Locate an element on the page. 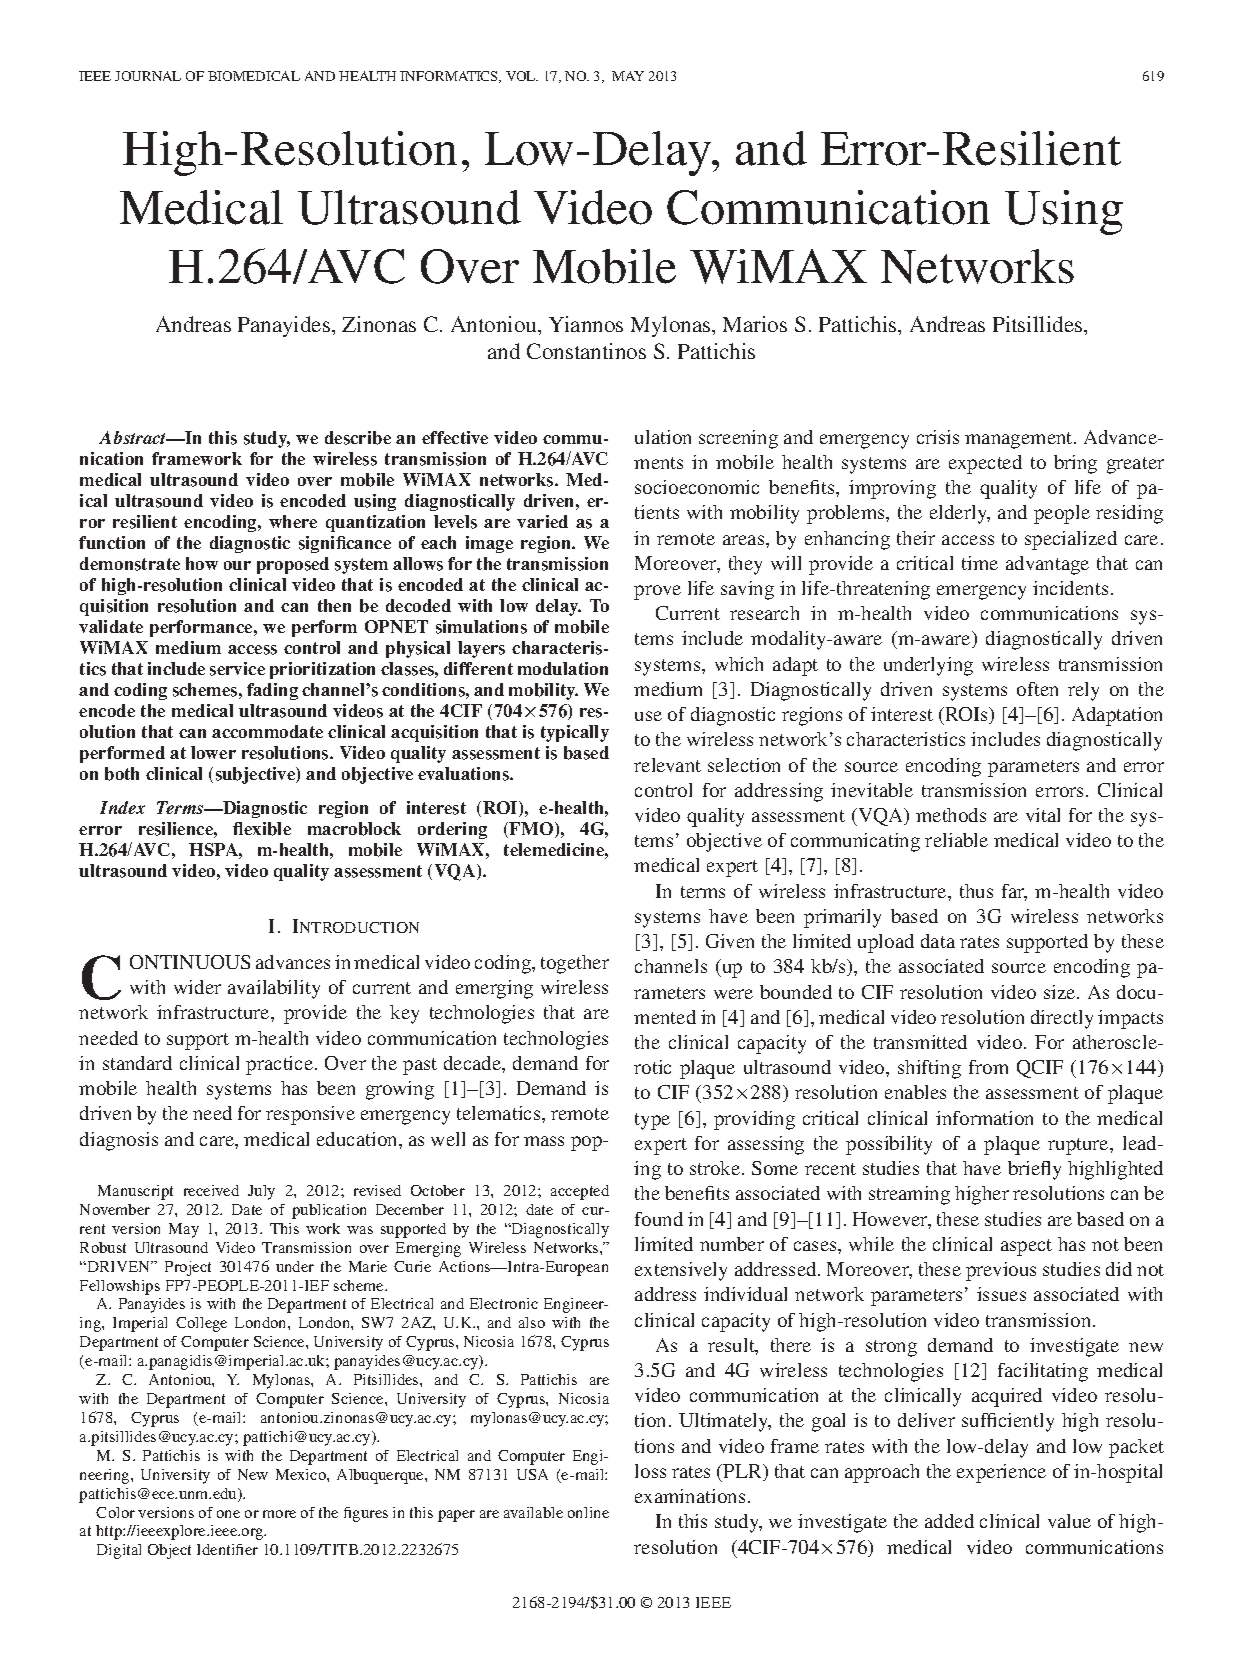  briefly is located at coordinates (1034, 1170).
